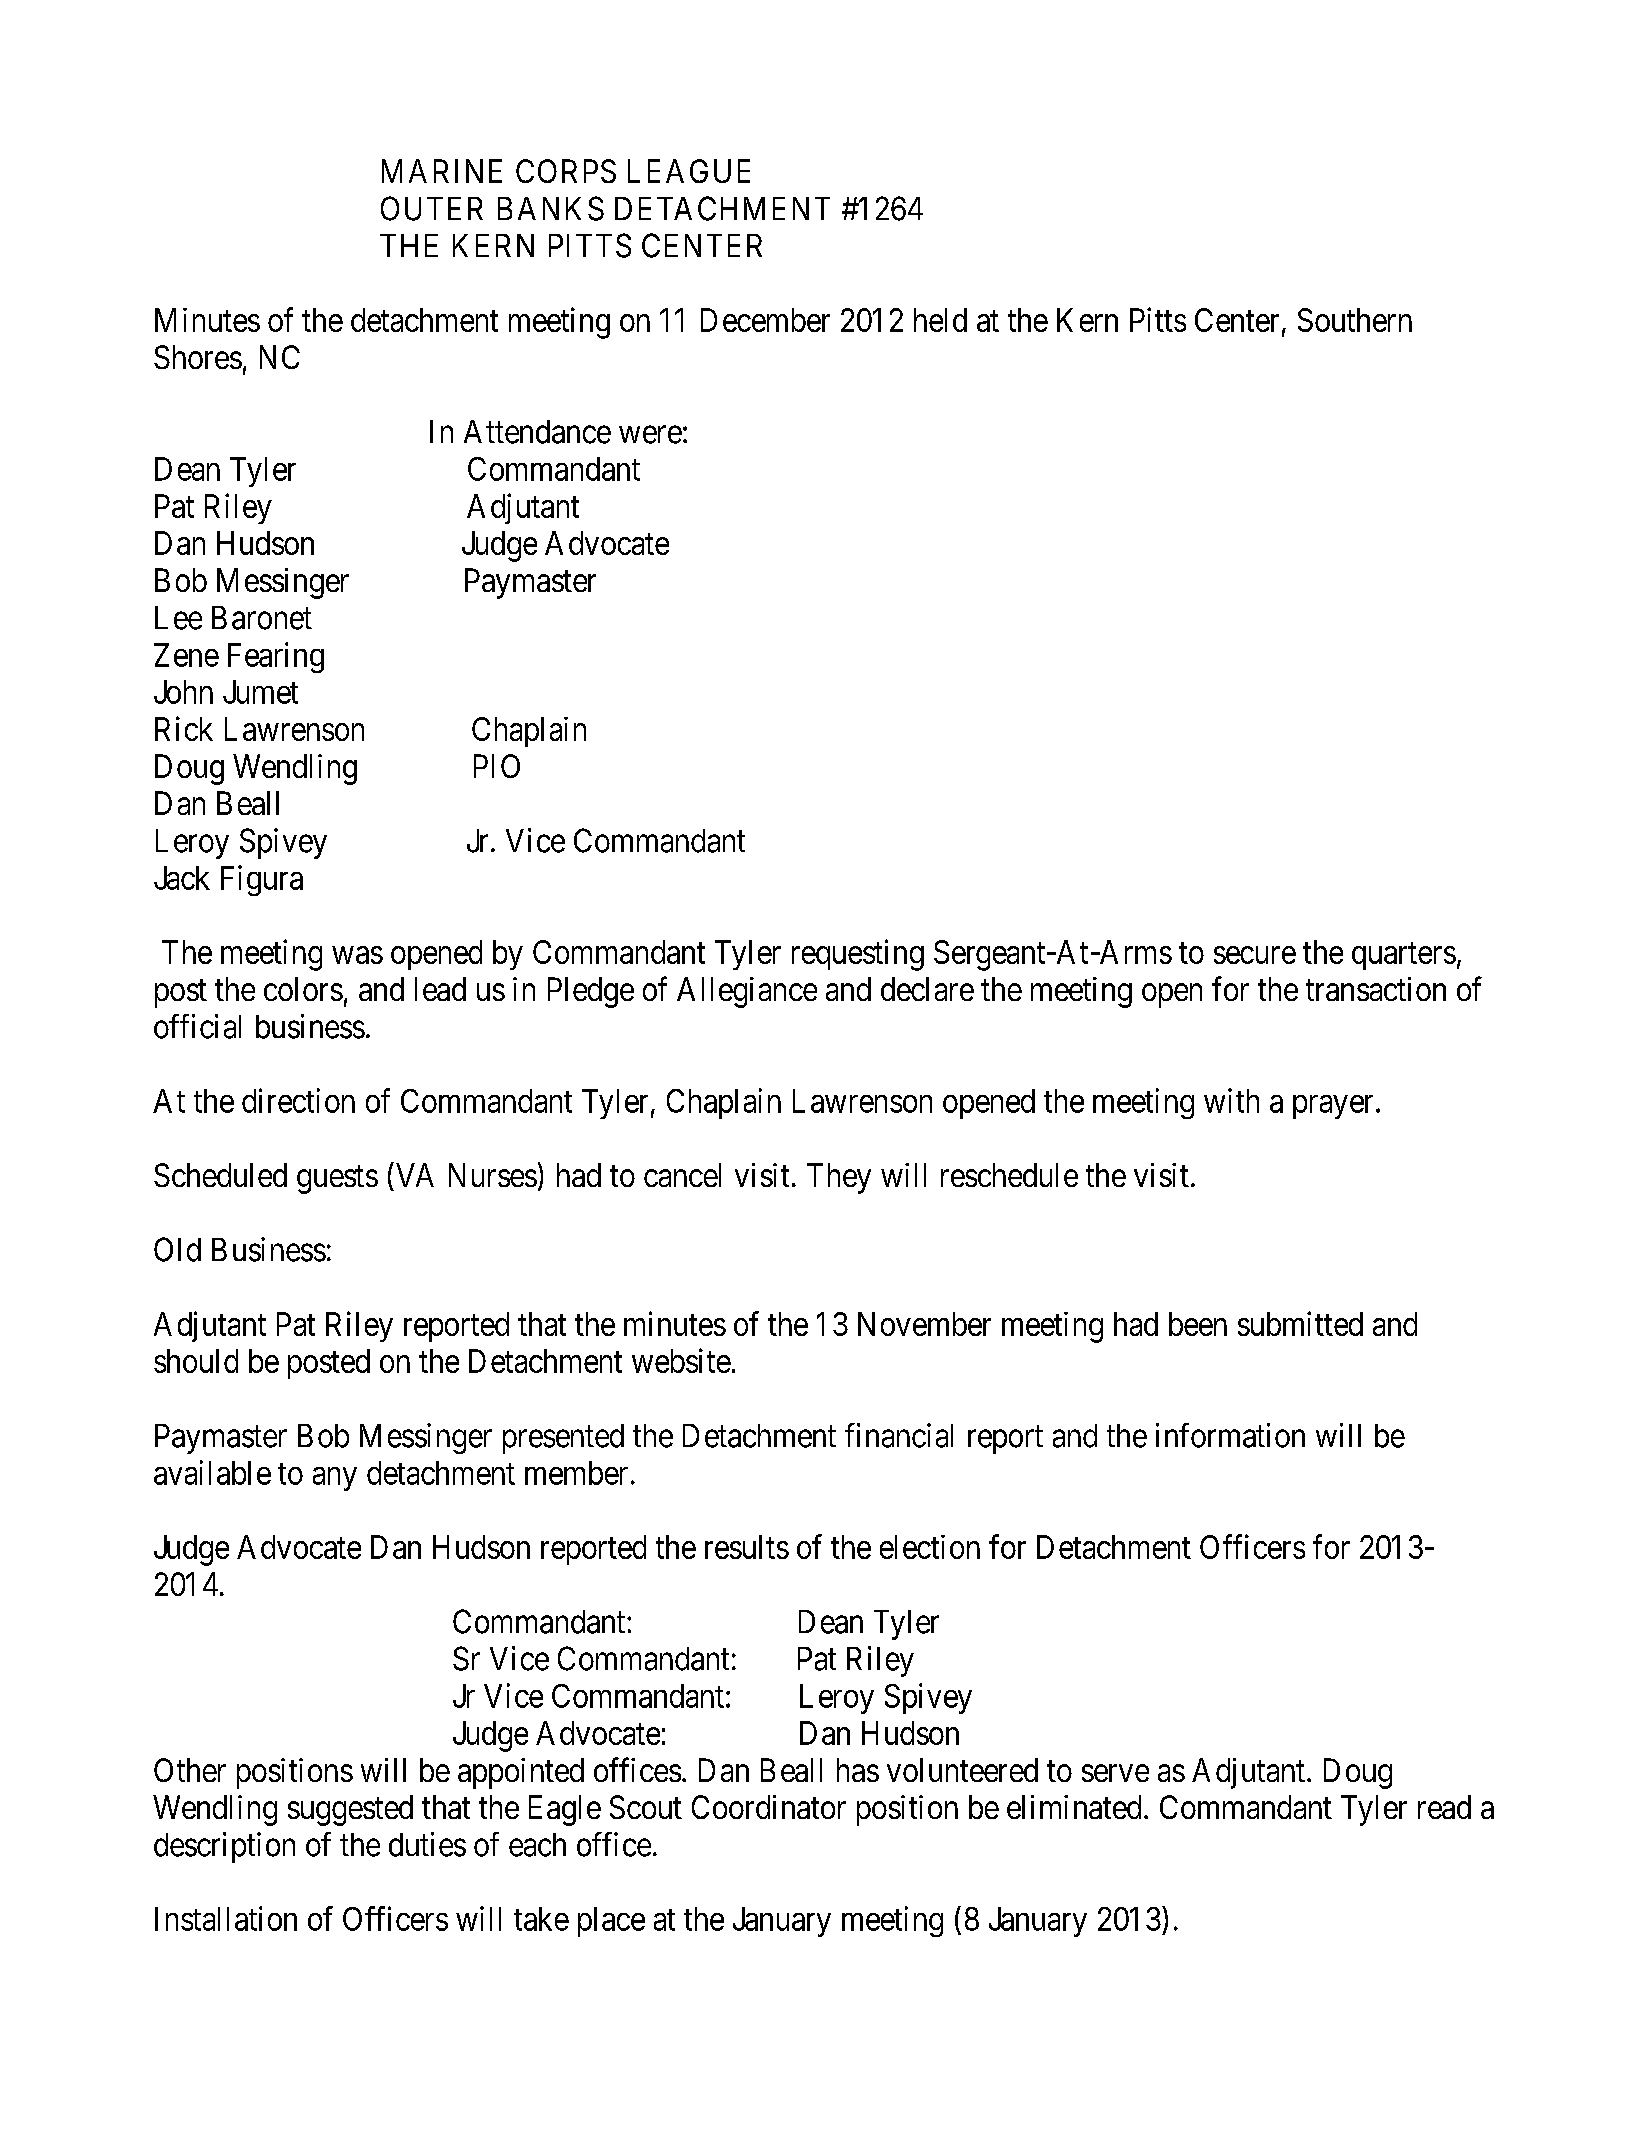 The image size is (1649, 2134). Describe the element at coordinates (769, 1807) in the document. I see `Coordinator` at that location.
